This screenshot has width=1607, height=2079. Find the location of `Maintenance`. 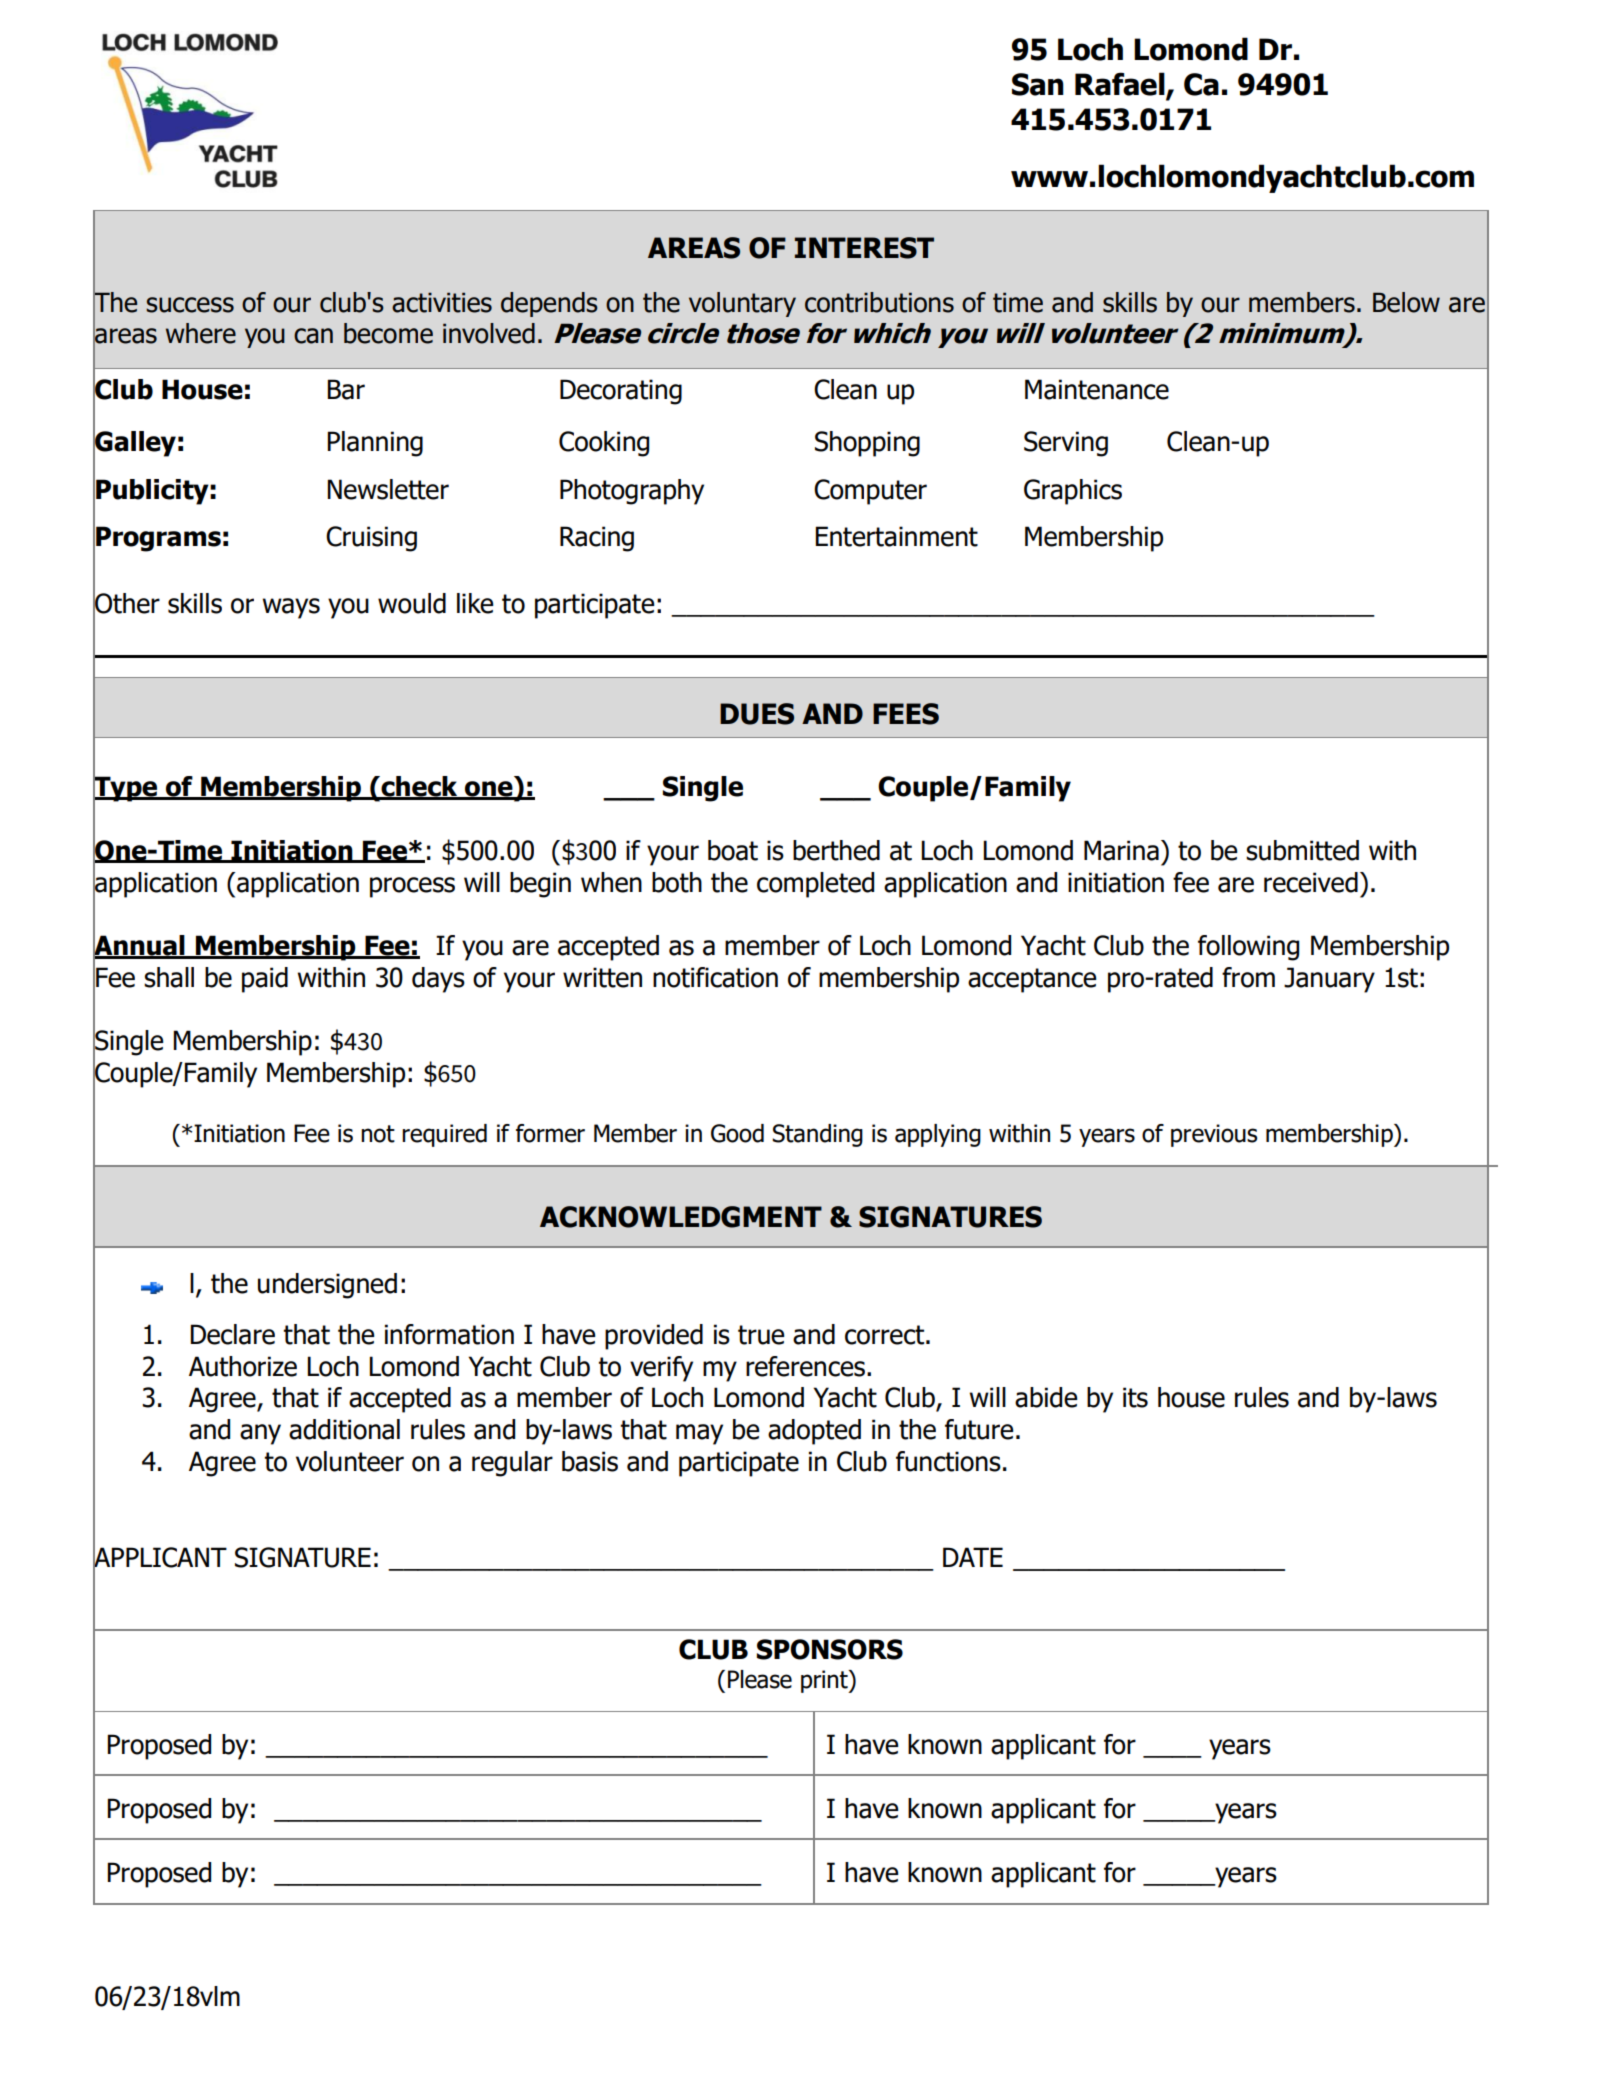

Maintenance is located at coordinates (1097, 389).
